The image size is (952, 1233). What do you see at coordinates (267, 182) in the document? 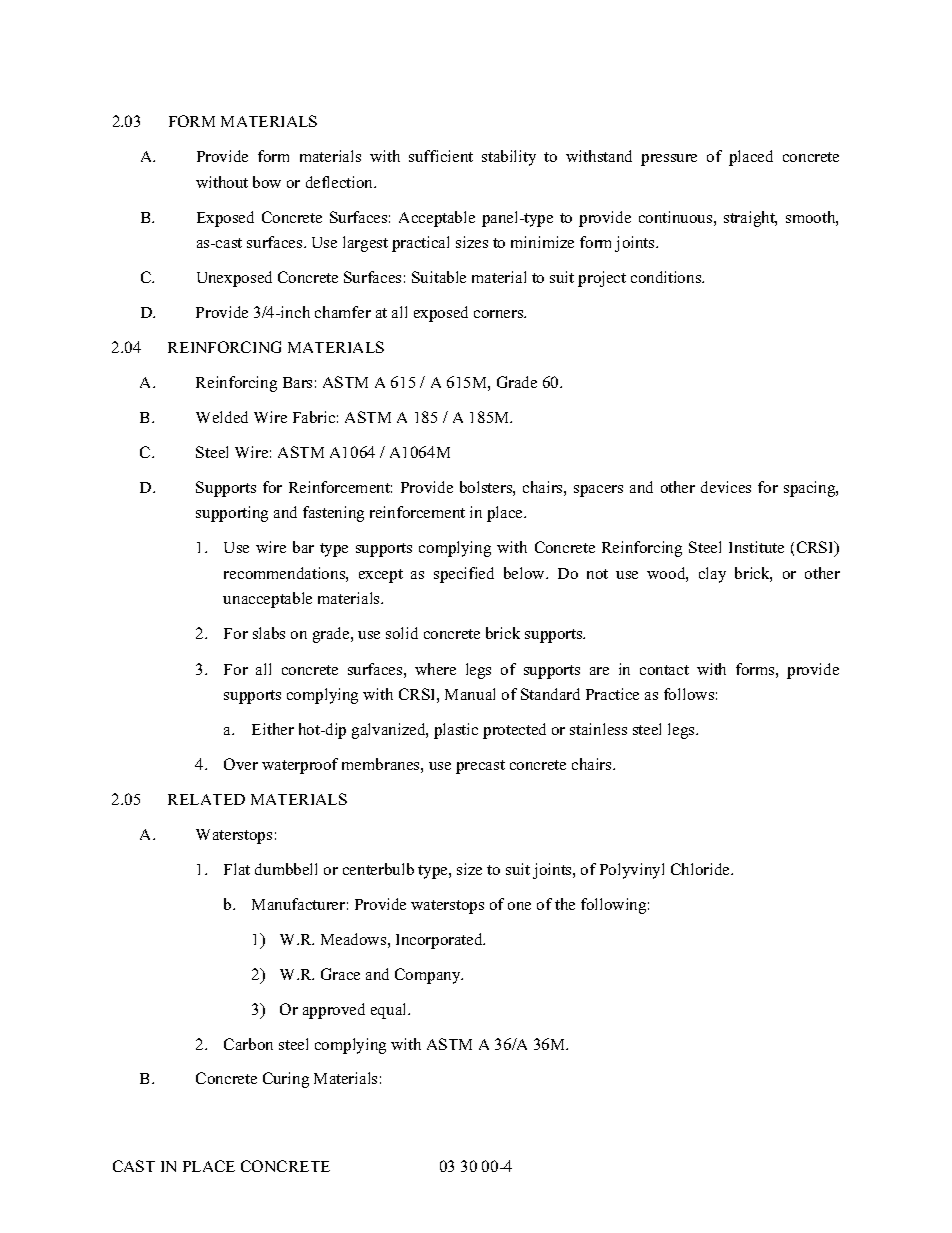
I see `bow` at bounding box center [267, 182].
